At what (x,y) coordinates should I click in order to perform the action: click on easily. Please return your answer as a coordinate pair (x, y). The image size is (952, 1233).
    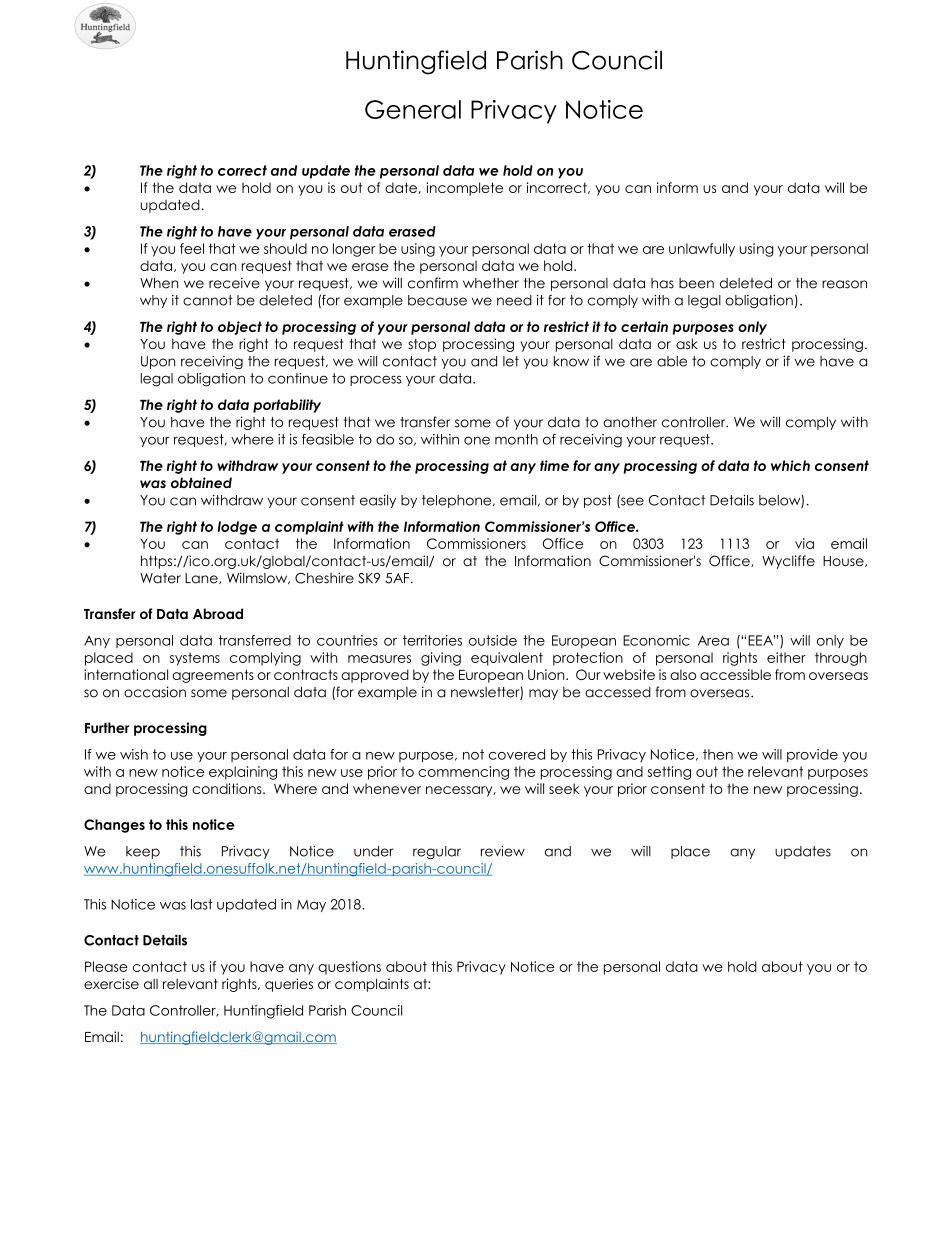
    Looking at the image, I should click on (378, 501).
